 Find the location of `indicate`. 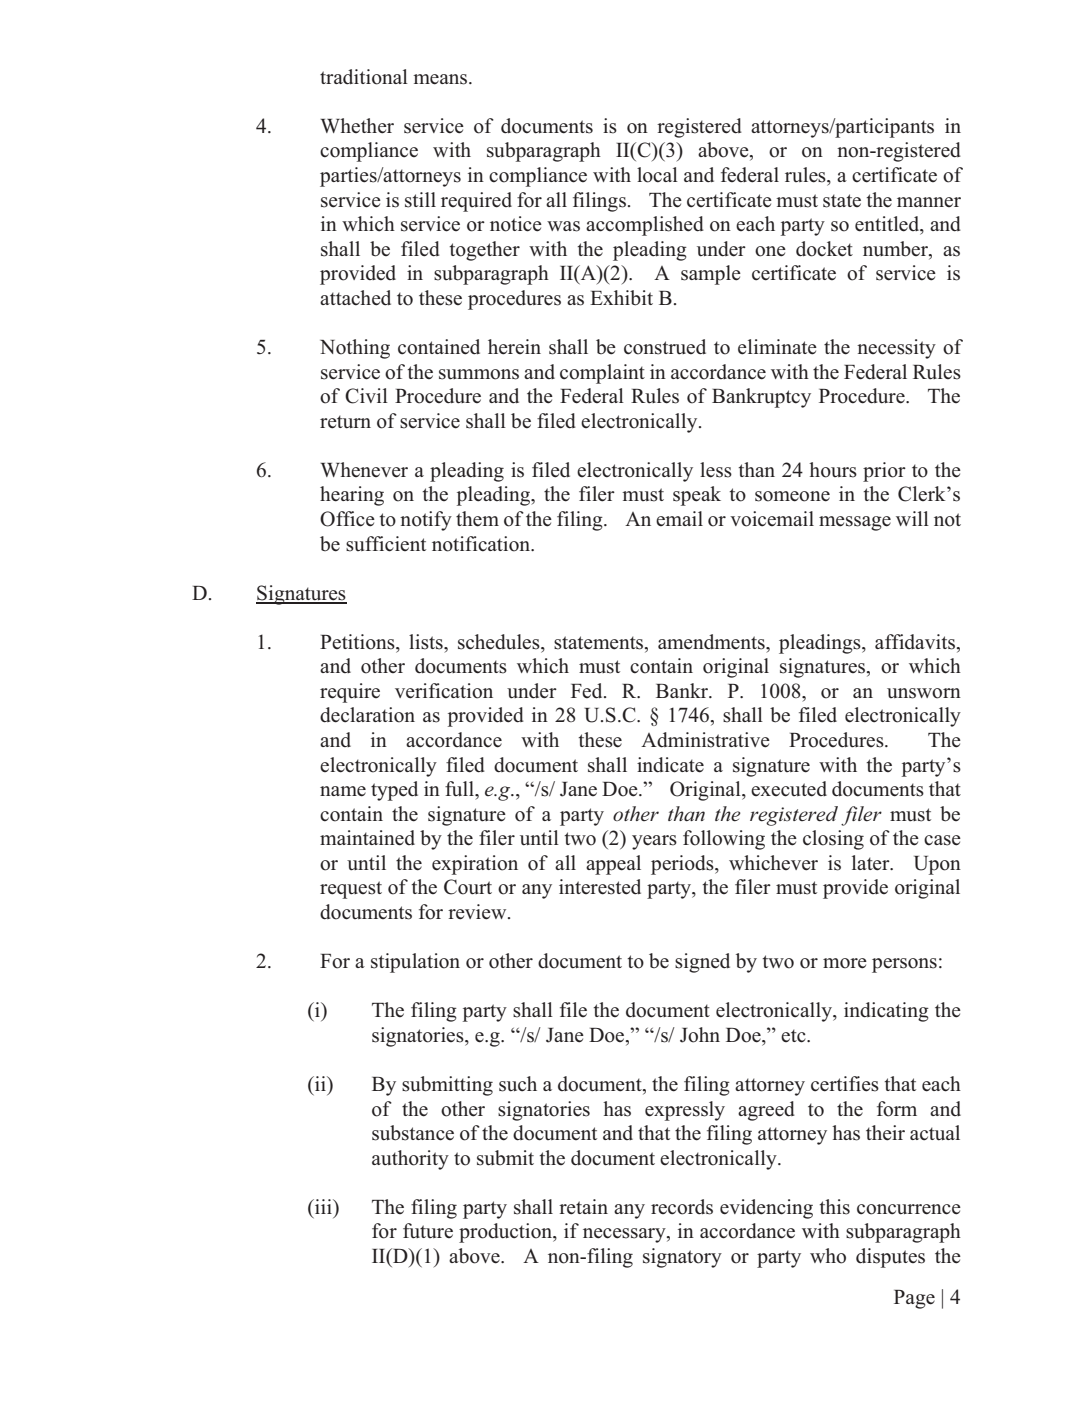

indicate is located at coordinates (670, 765).
